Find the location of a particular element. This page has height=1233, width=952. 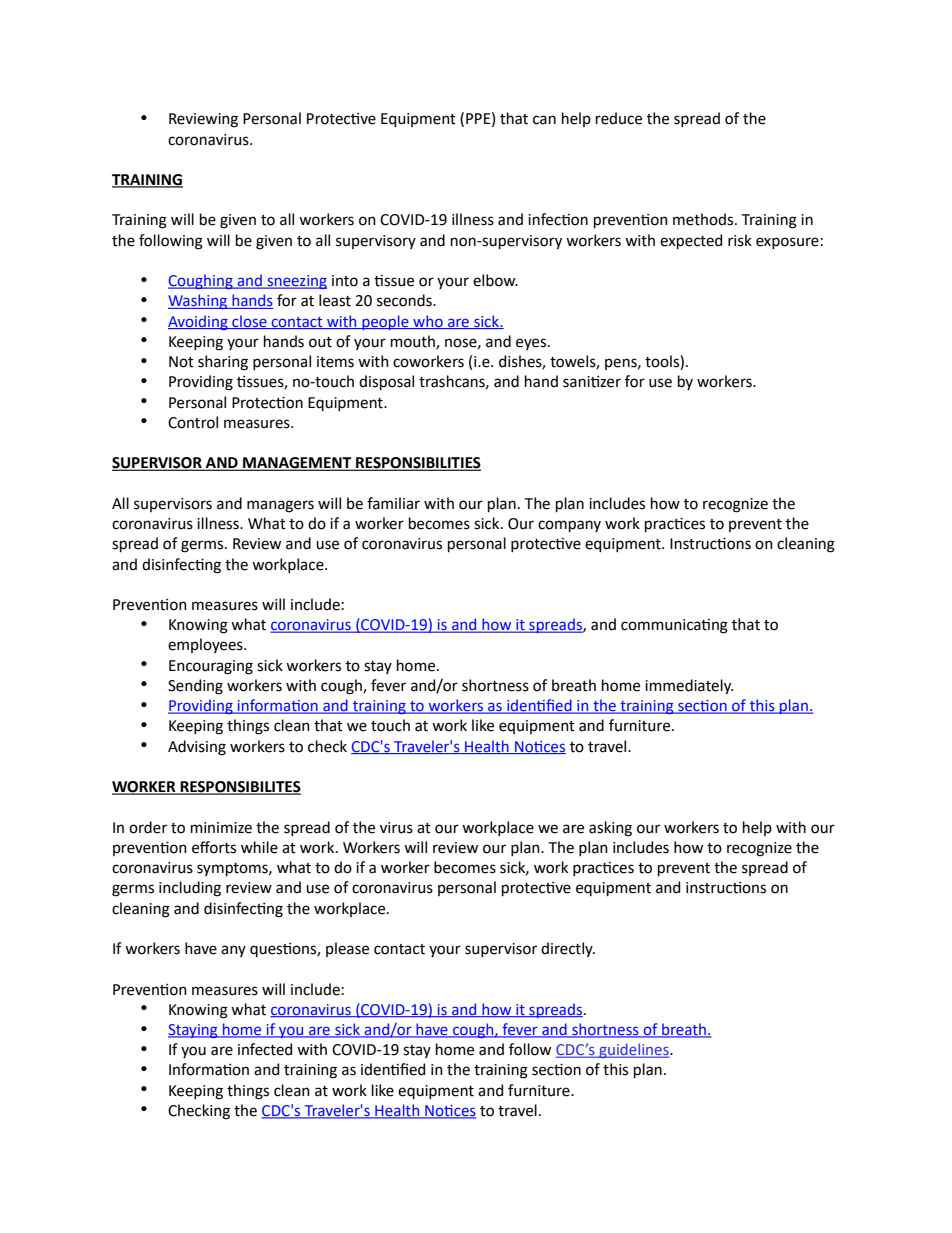

sneezing is located at coordinates (296, 282).
